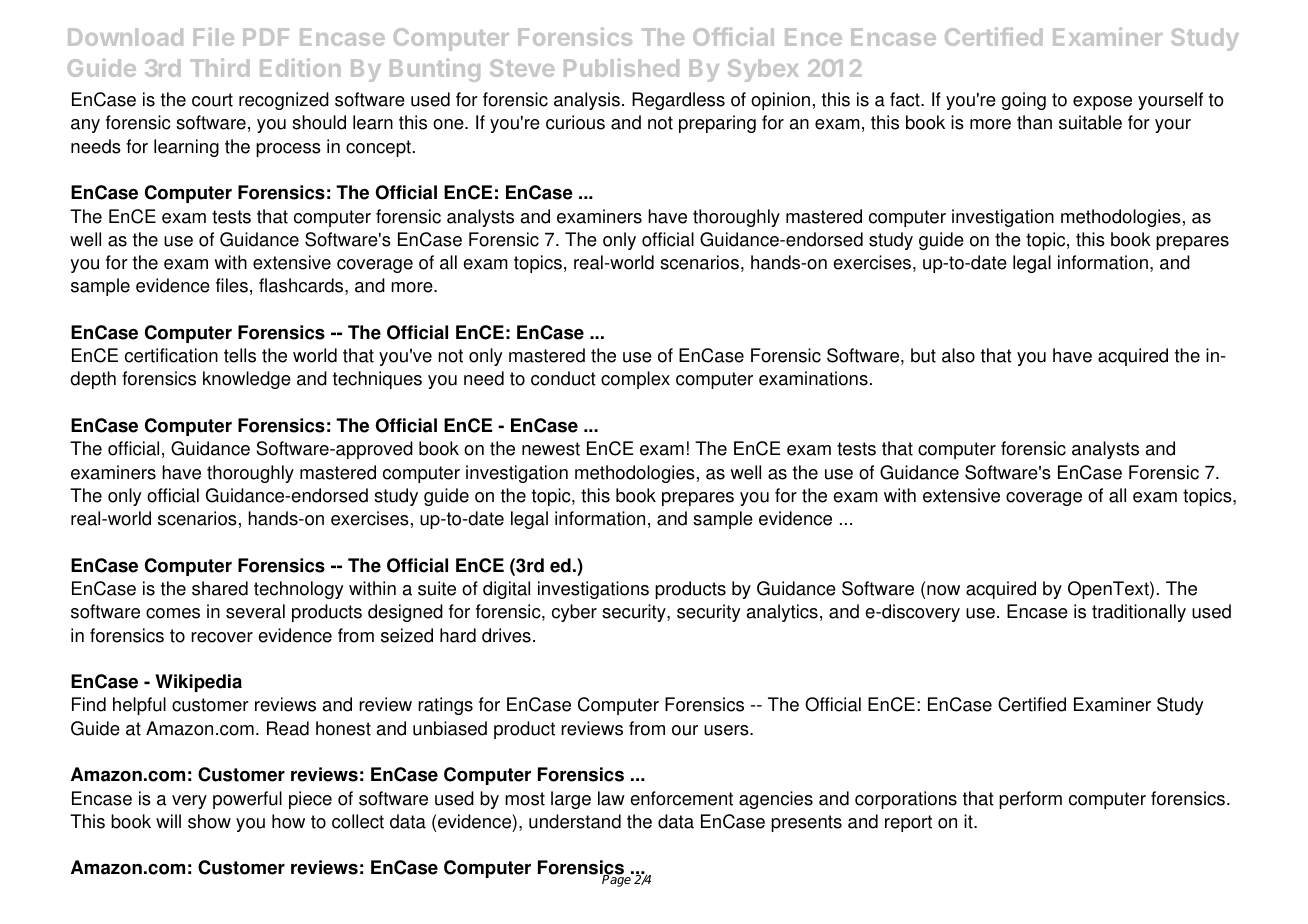  Describe the element at coordinates (247, 380) in the screenshot. I see `knowledge` at that location.
